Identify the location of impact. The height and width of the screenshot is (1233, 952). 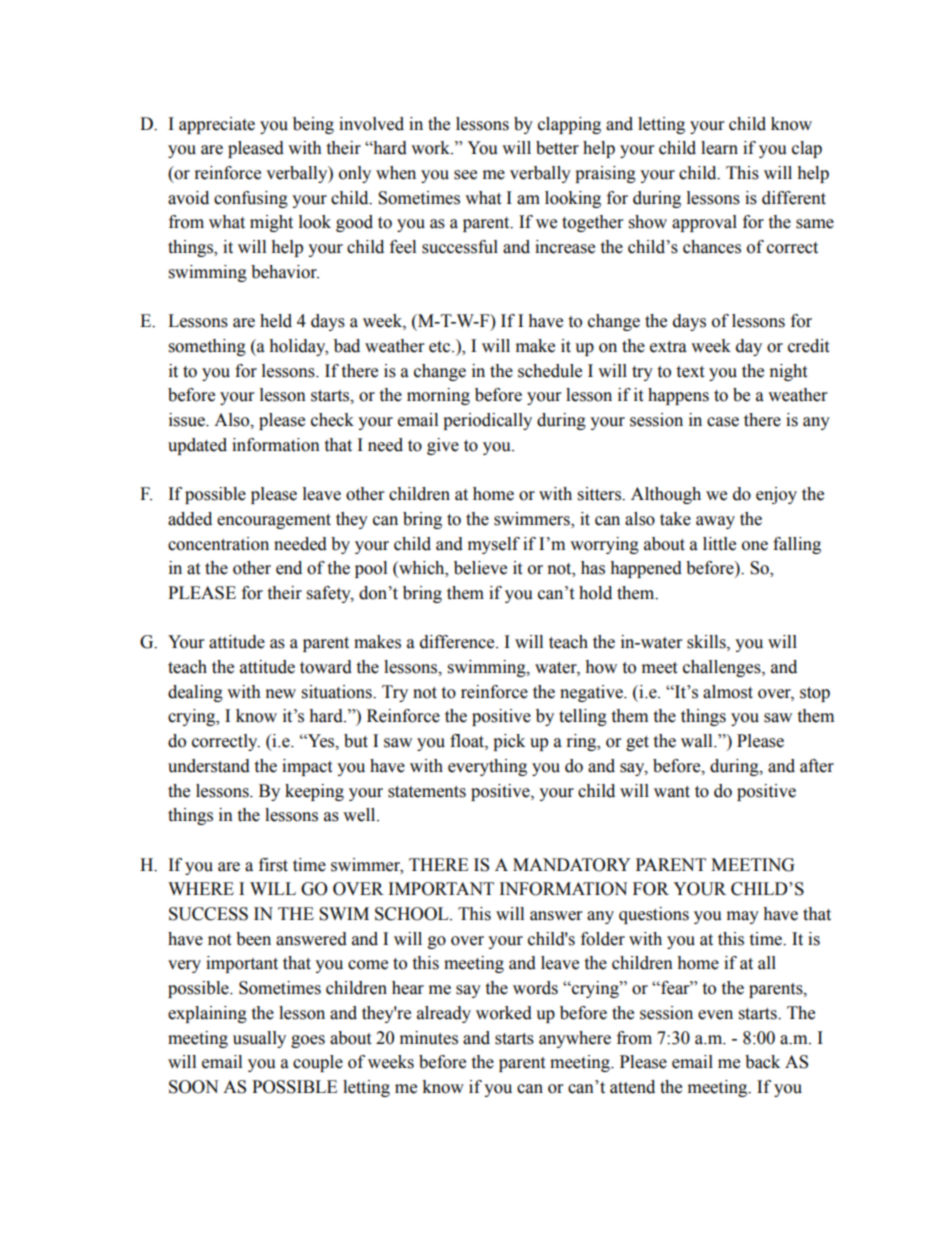
(307, 767).
